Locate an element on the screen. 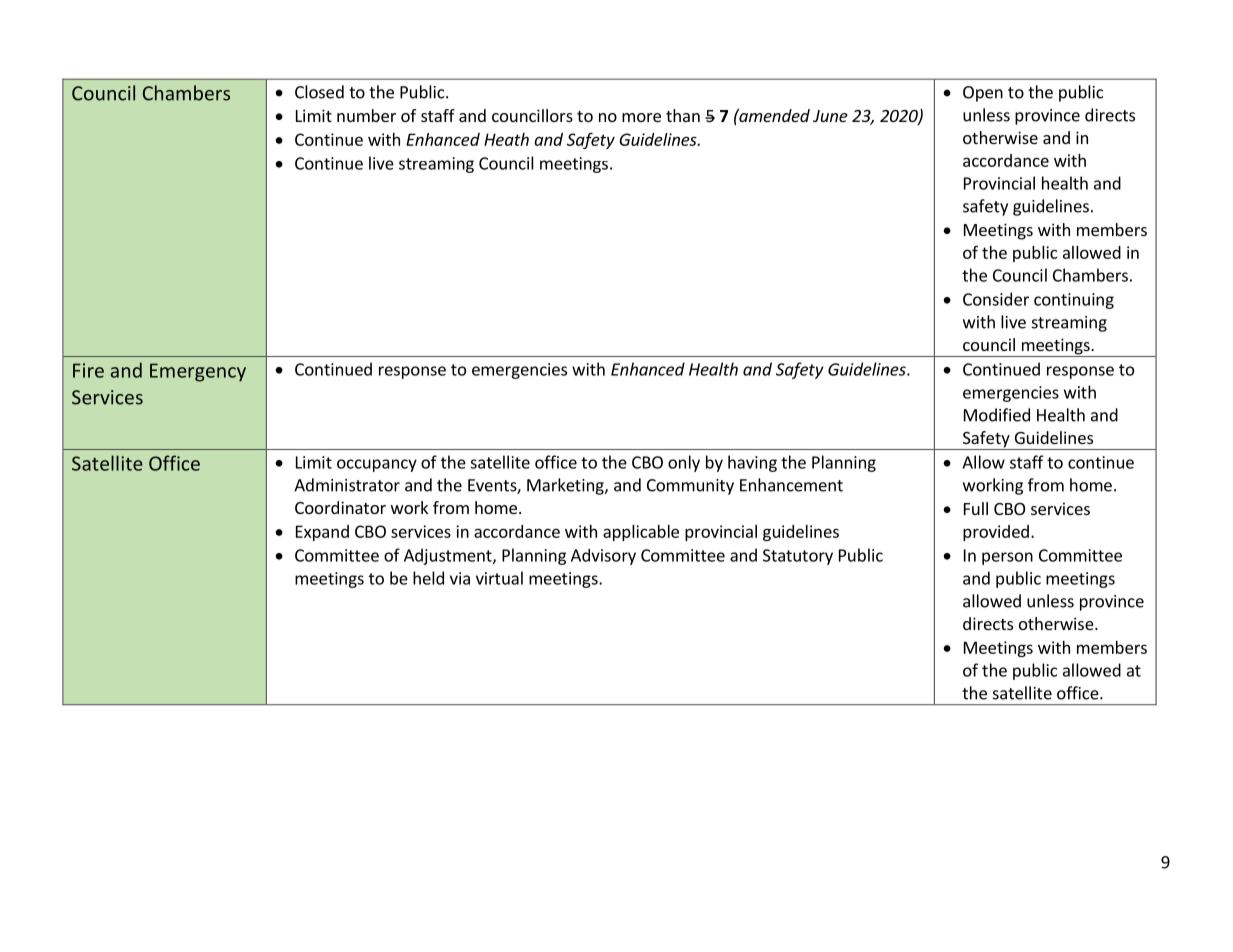 This screenshot has width=1233, height=952. Closed is located at coordinates (319, 92).
